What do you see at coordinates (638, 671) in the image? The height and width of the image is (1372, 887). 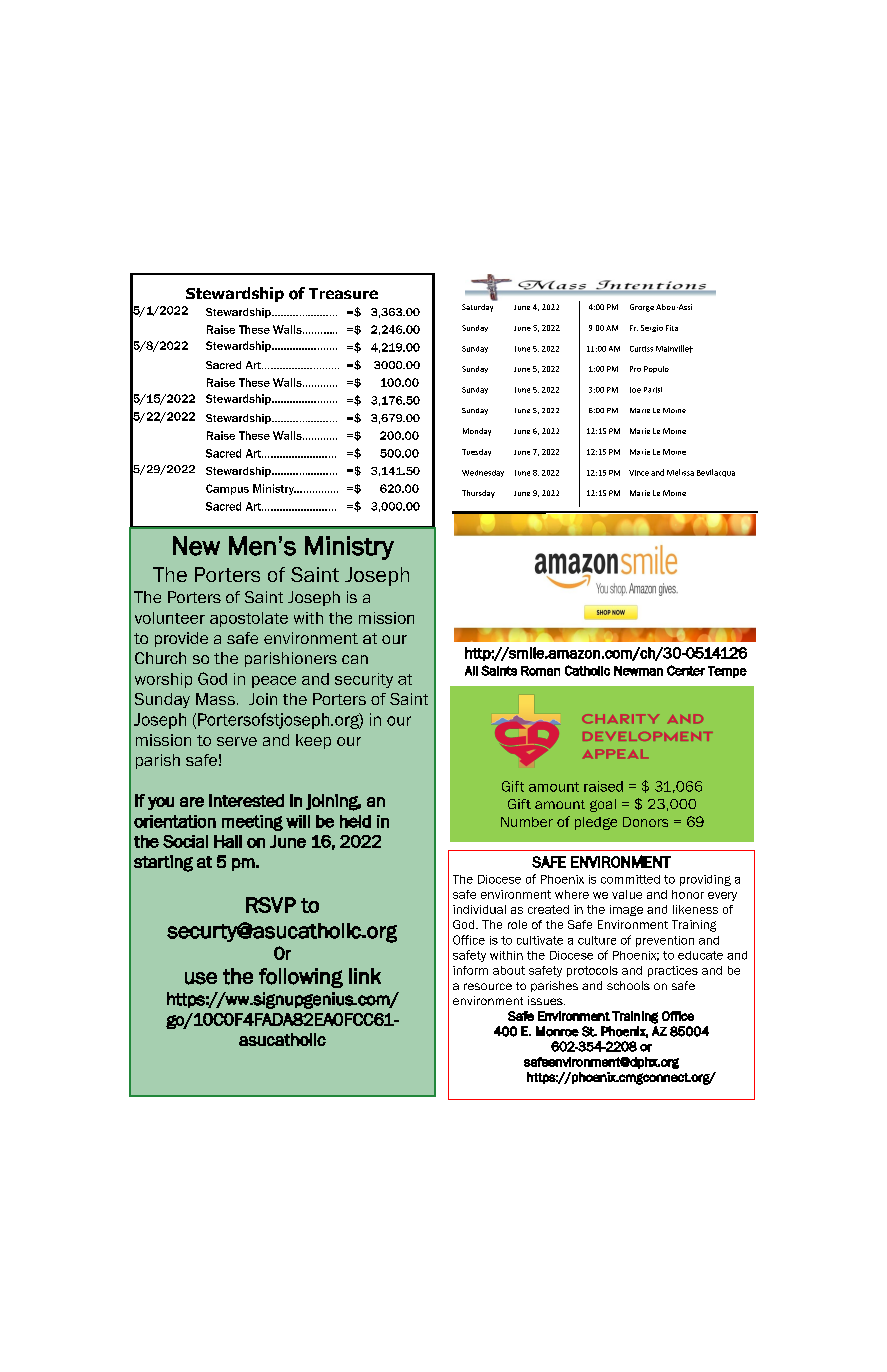 I see `Newman` at bounding box center [638, 671].
